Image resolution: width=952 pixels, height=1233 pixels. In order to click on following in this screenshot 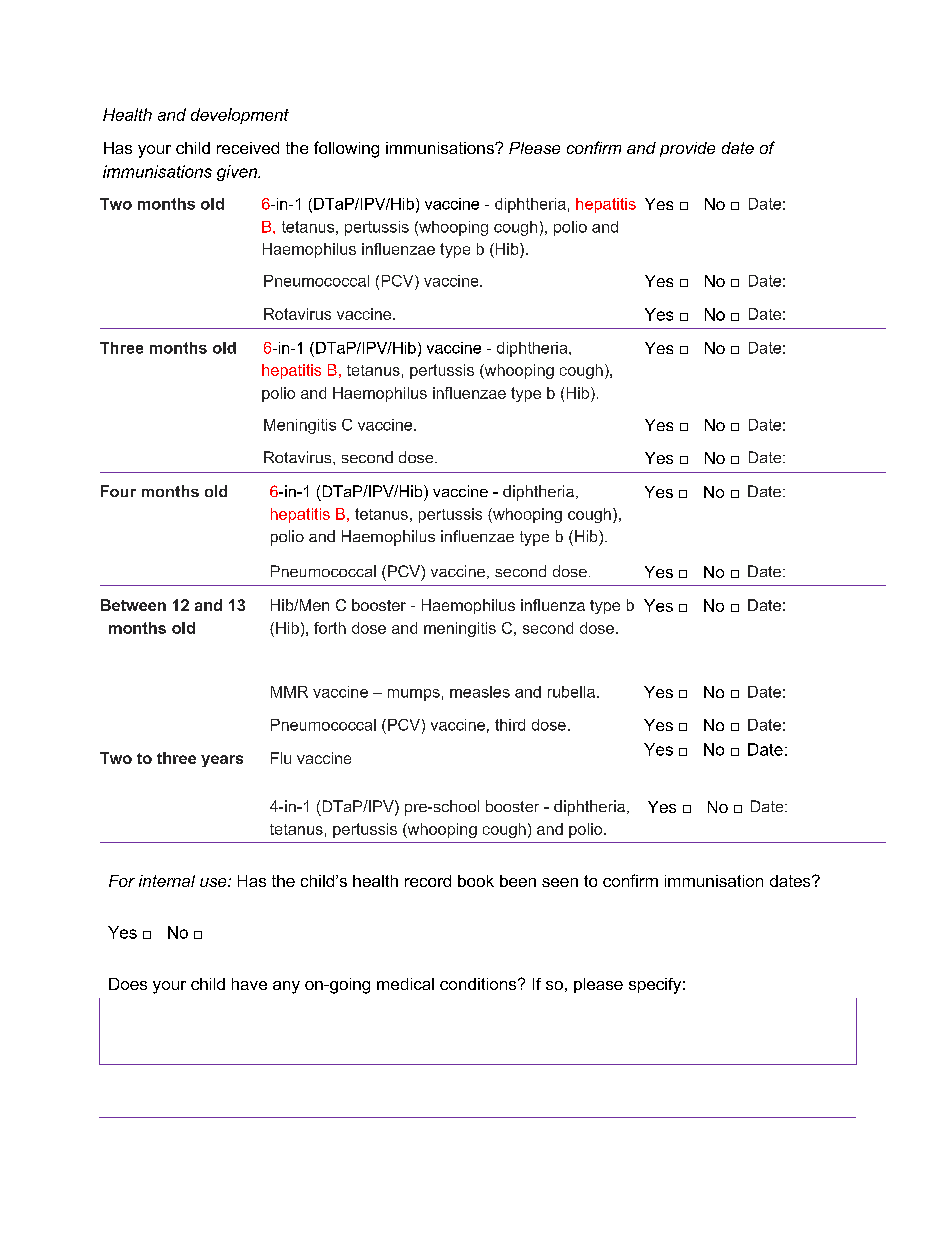, I will do `click(346, 149)`.
